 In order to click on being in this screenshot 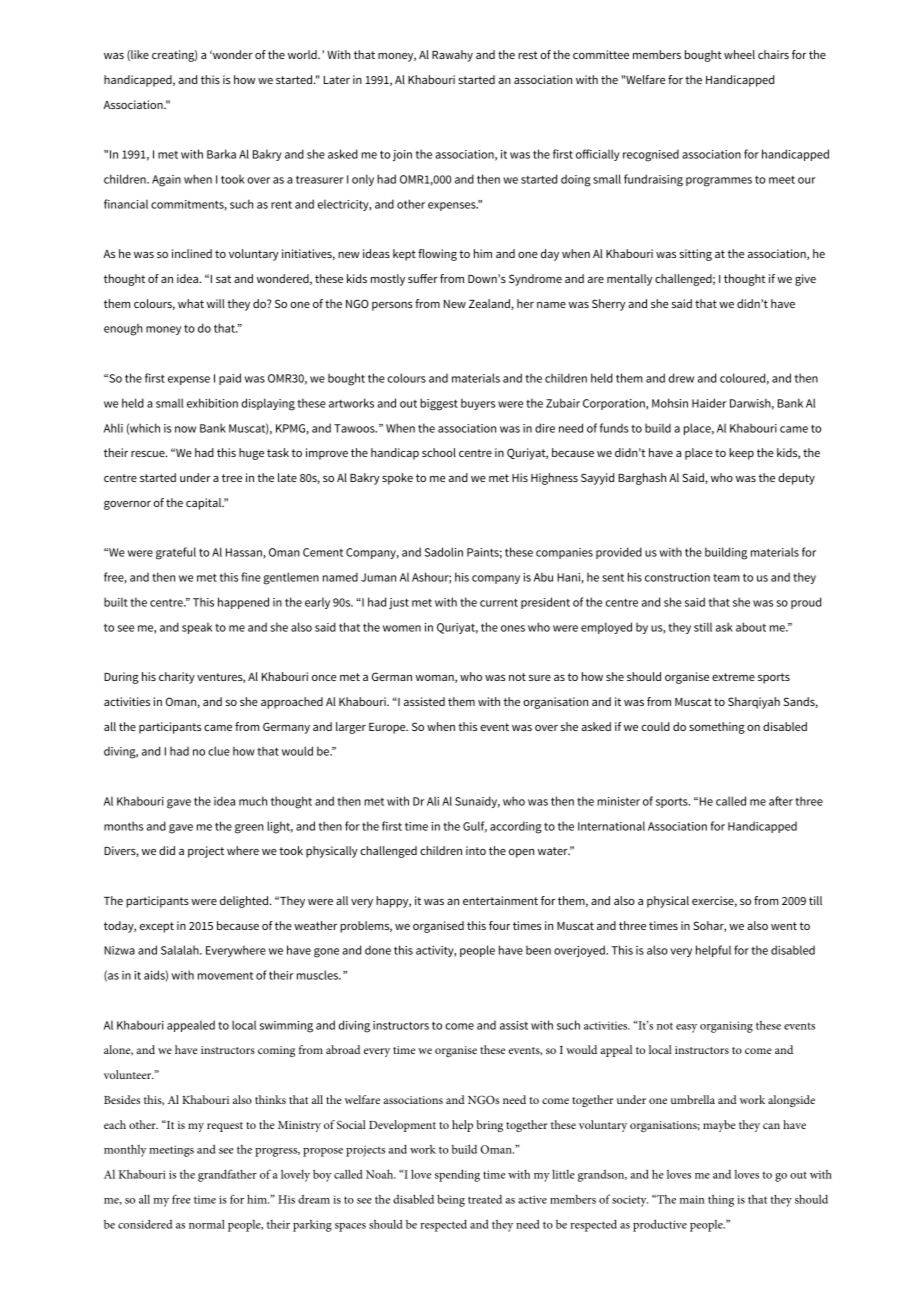, I will do `click(451, 1201)`.
